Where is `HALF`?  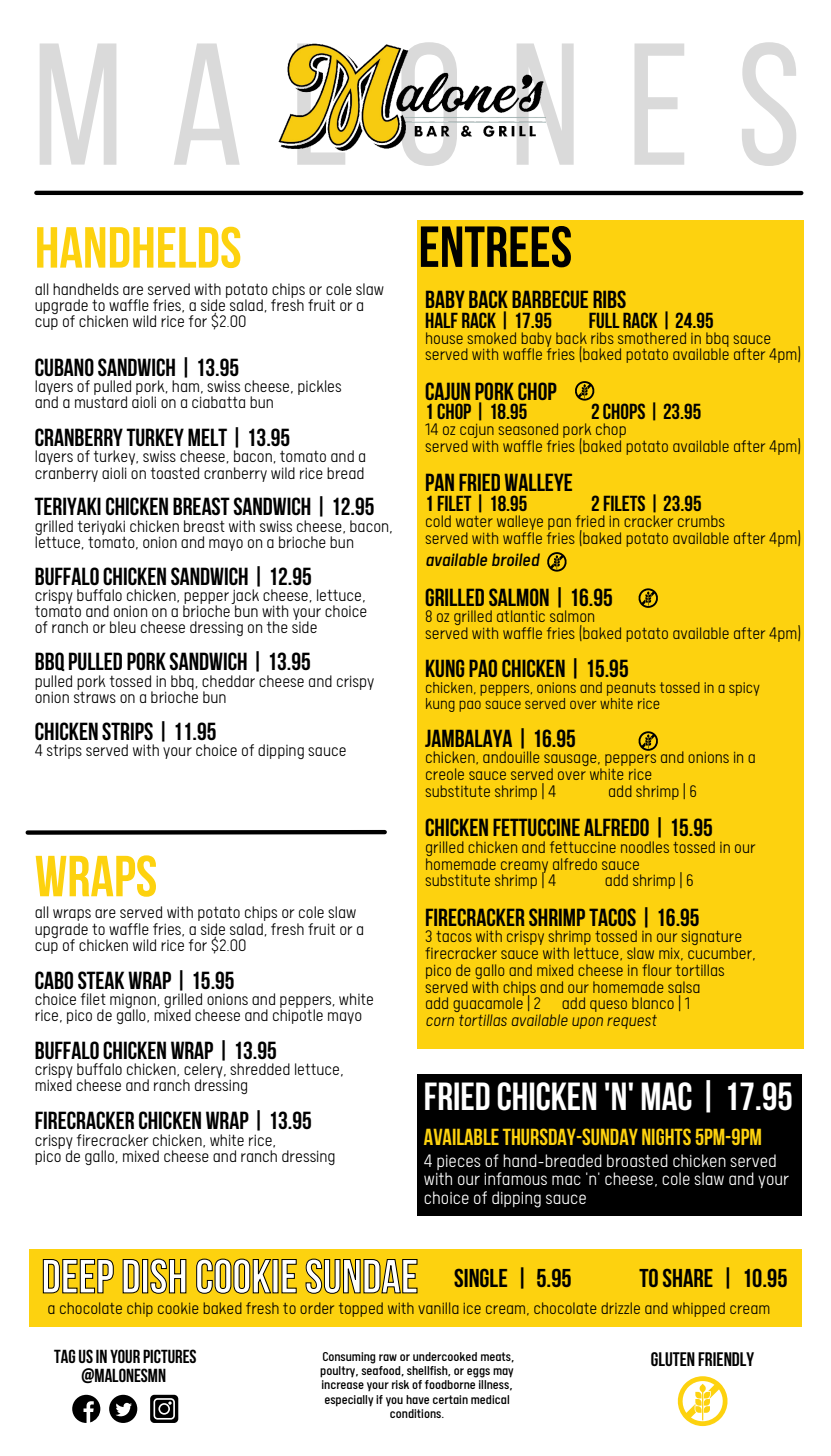
HALF is located at coordinates (442, 320).
